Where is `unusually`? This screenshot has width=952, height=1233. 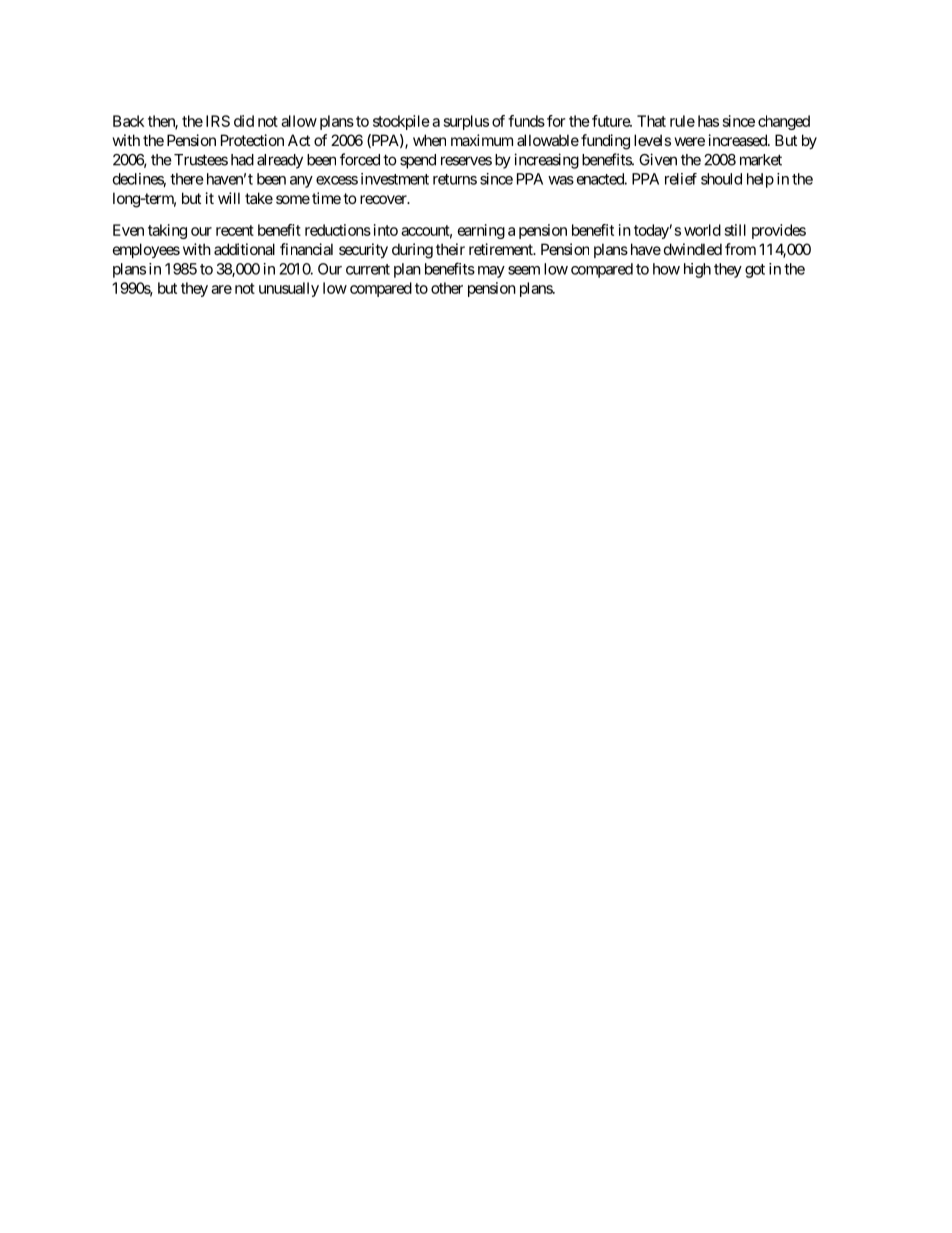
unusually is located at coordinates (289, 289).
